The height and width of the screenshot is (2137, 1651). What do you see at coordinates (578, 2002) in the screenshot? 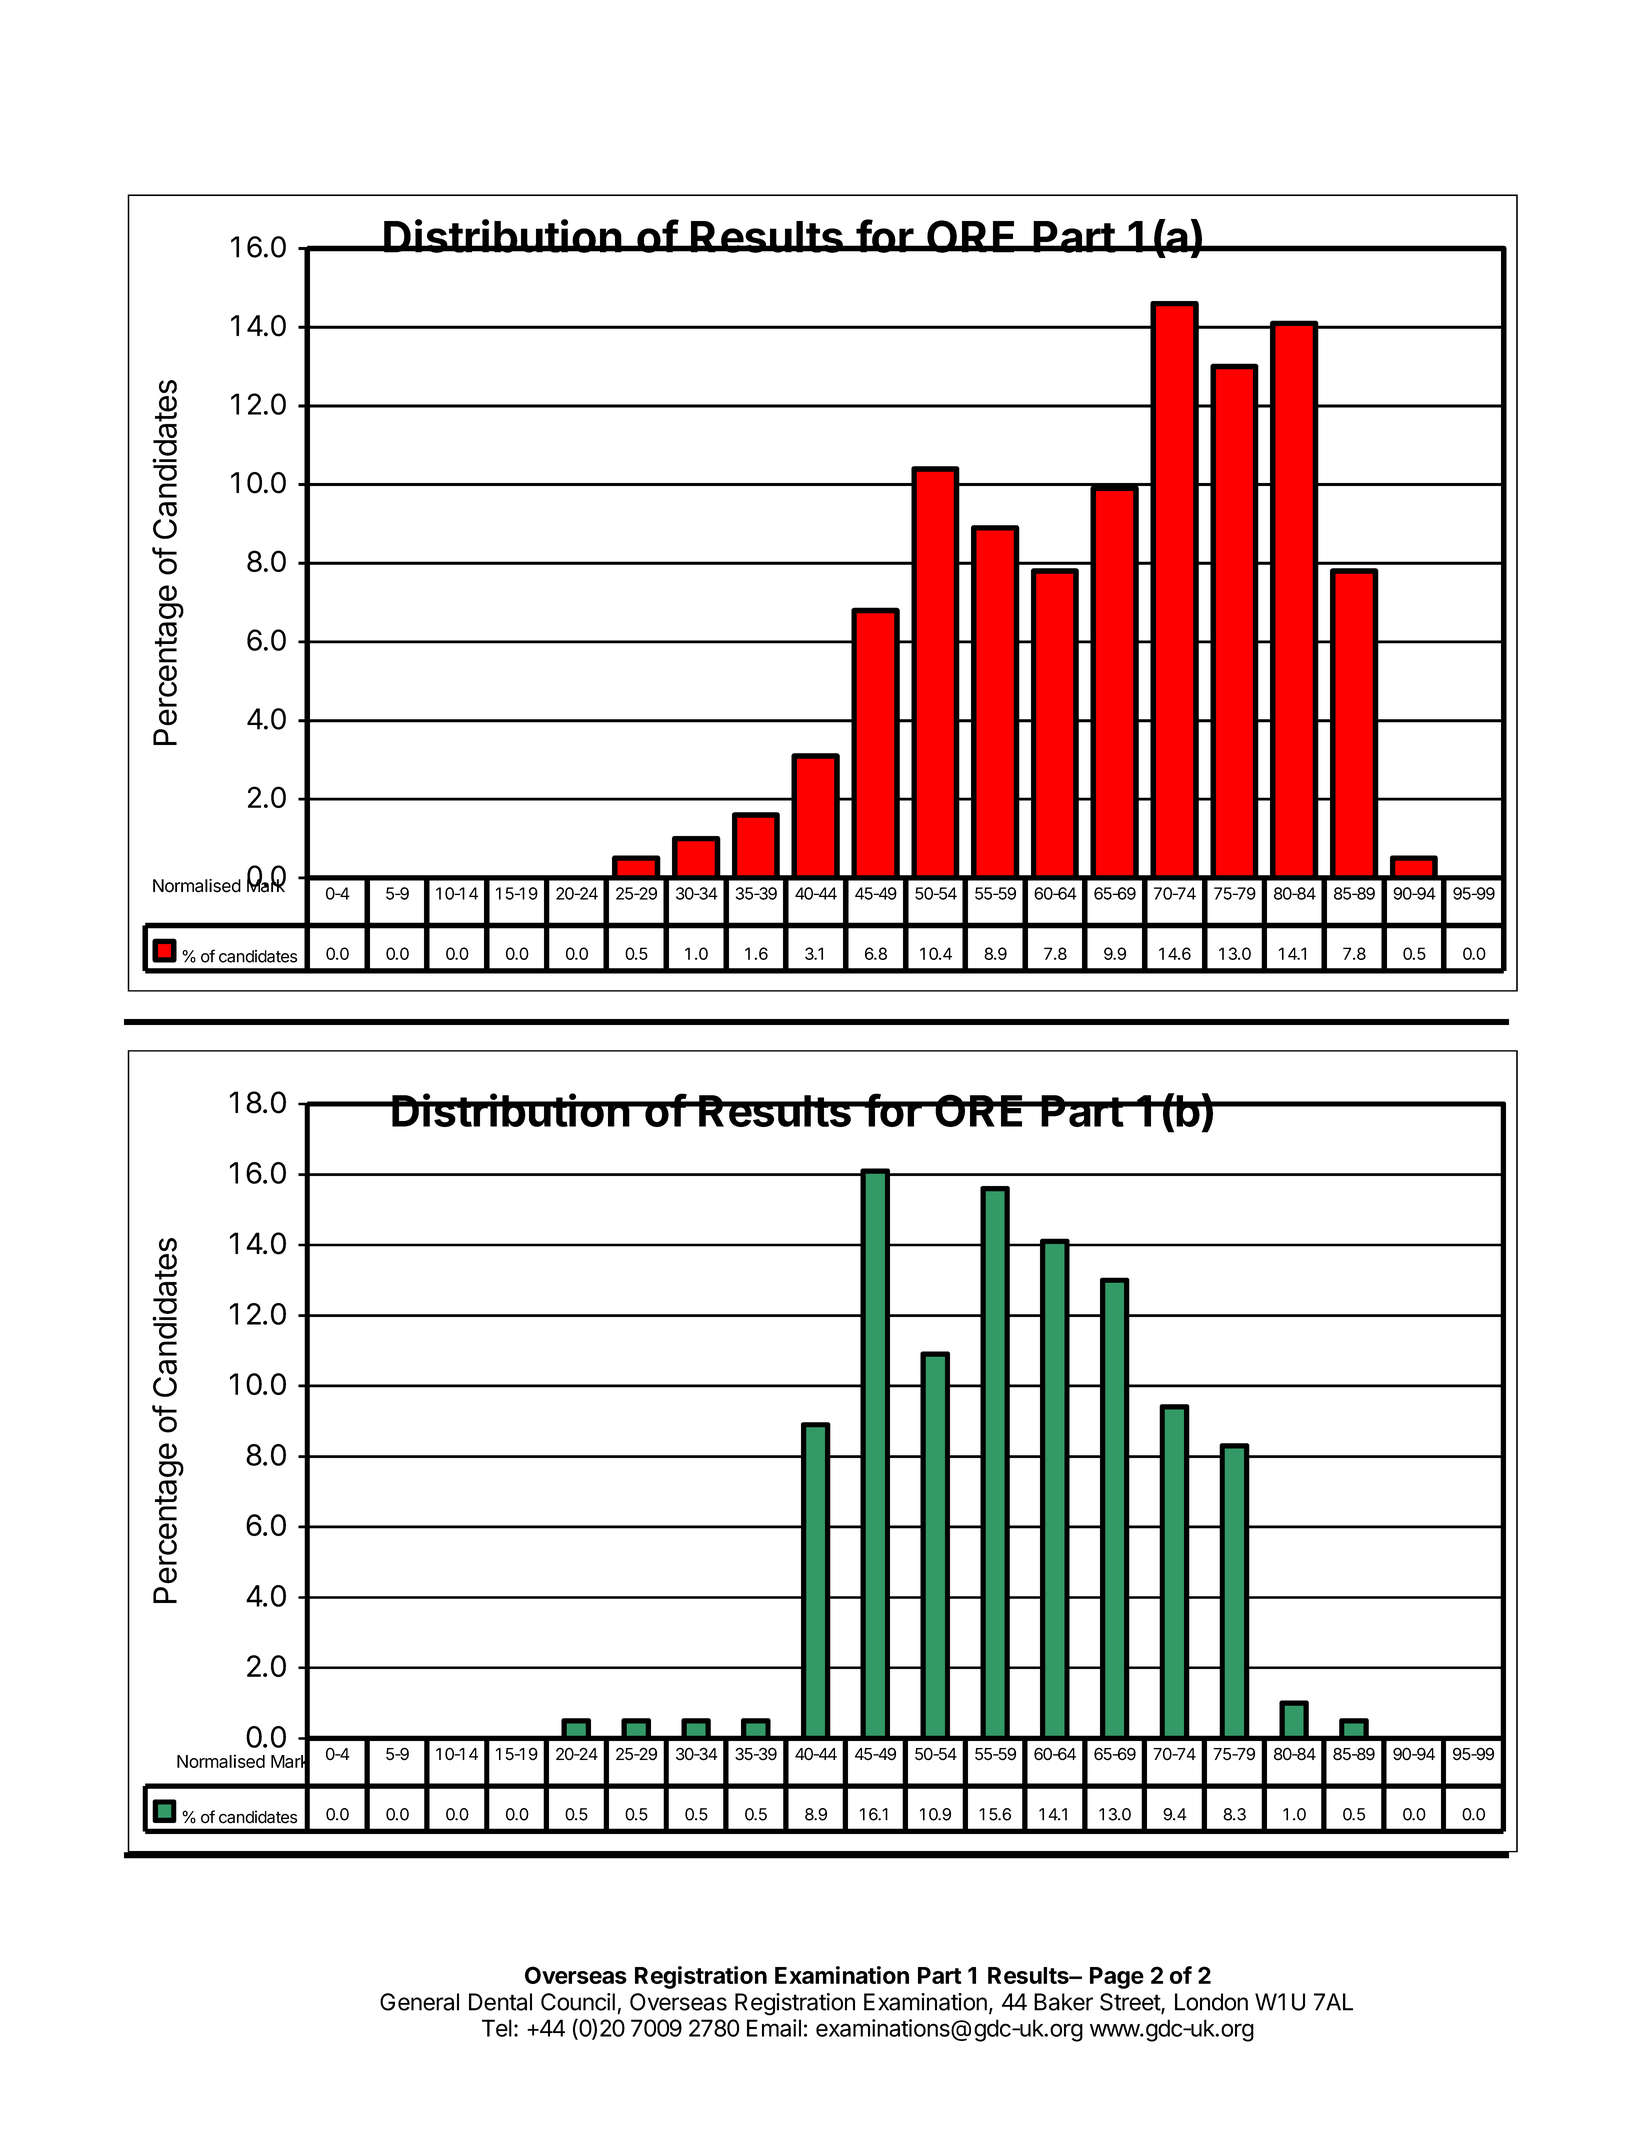
I see `Council` at bounding box center [578, 2002].
